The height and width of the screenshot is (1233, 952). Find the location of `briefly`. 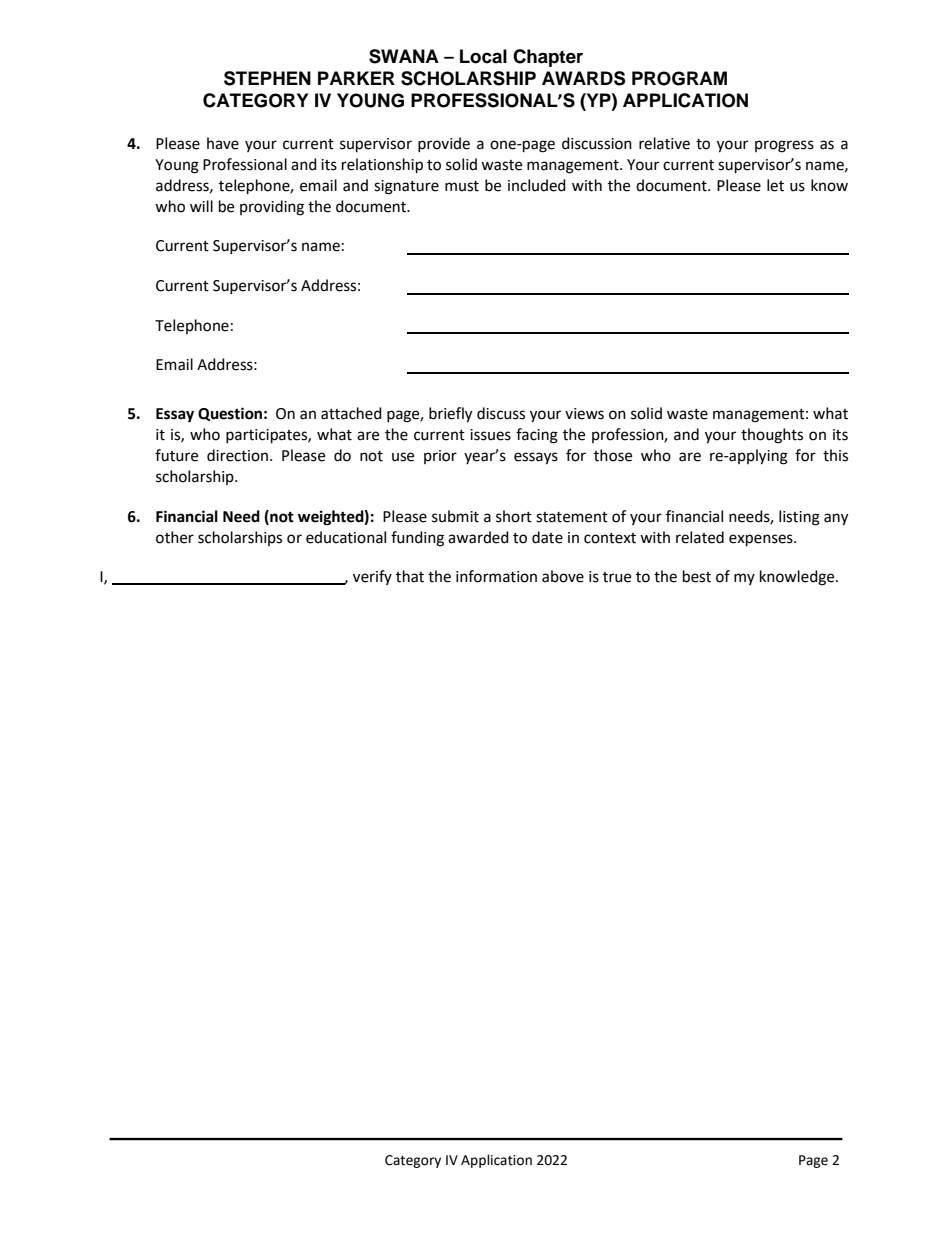

briefly is located at coordinates (450, 415).
